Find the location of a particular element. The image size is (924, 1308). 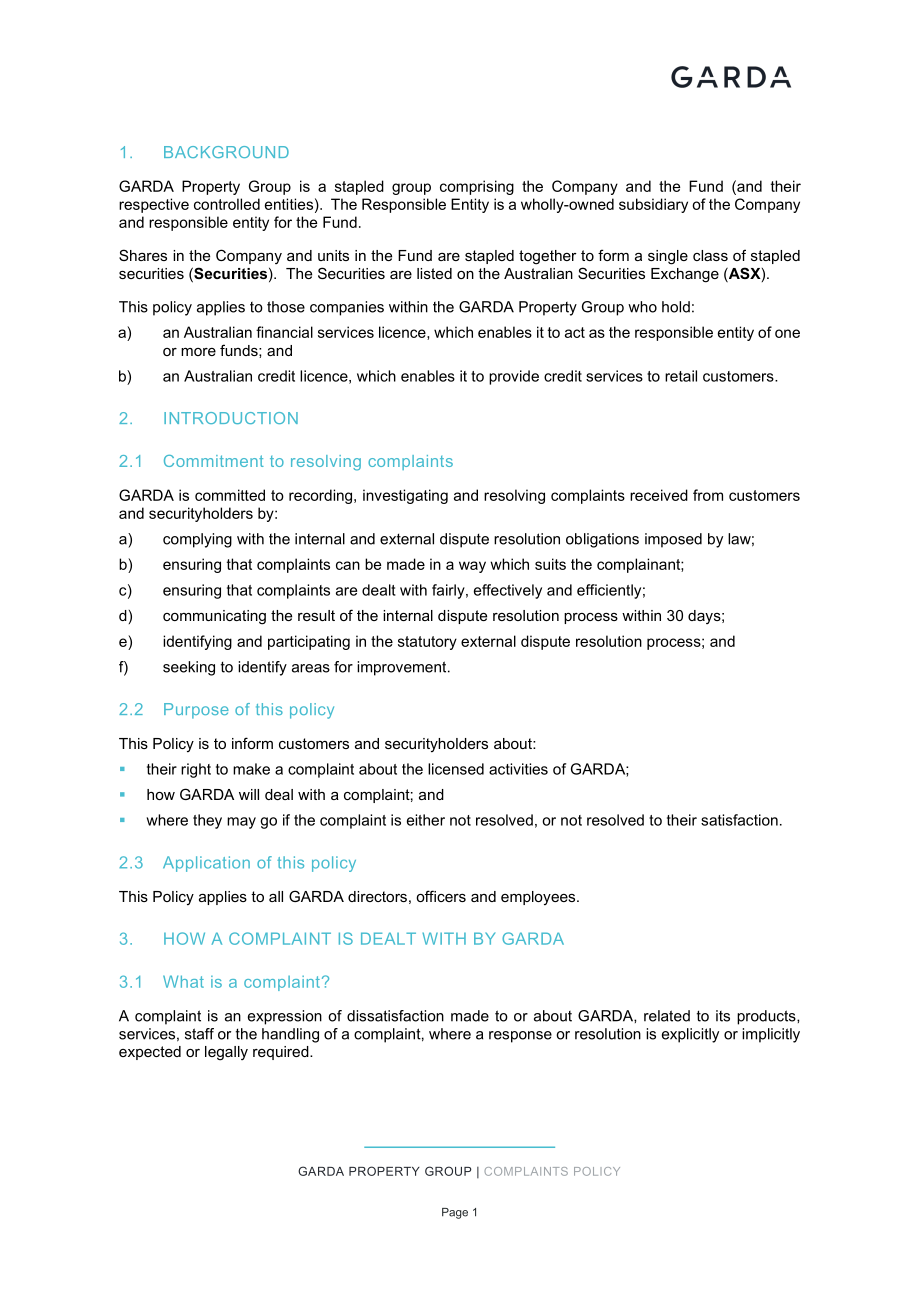

seeking is located at coordinates (189, 668).
